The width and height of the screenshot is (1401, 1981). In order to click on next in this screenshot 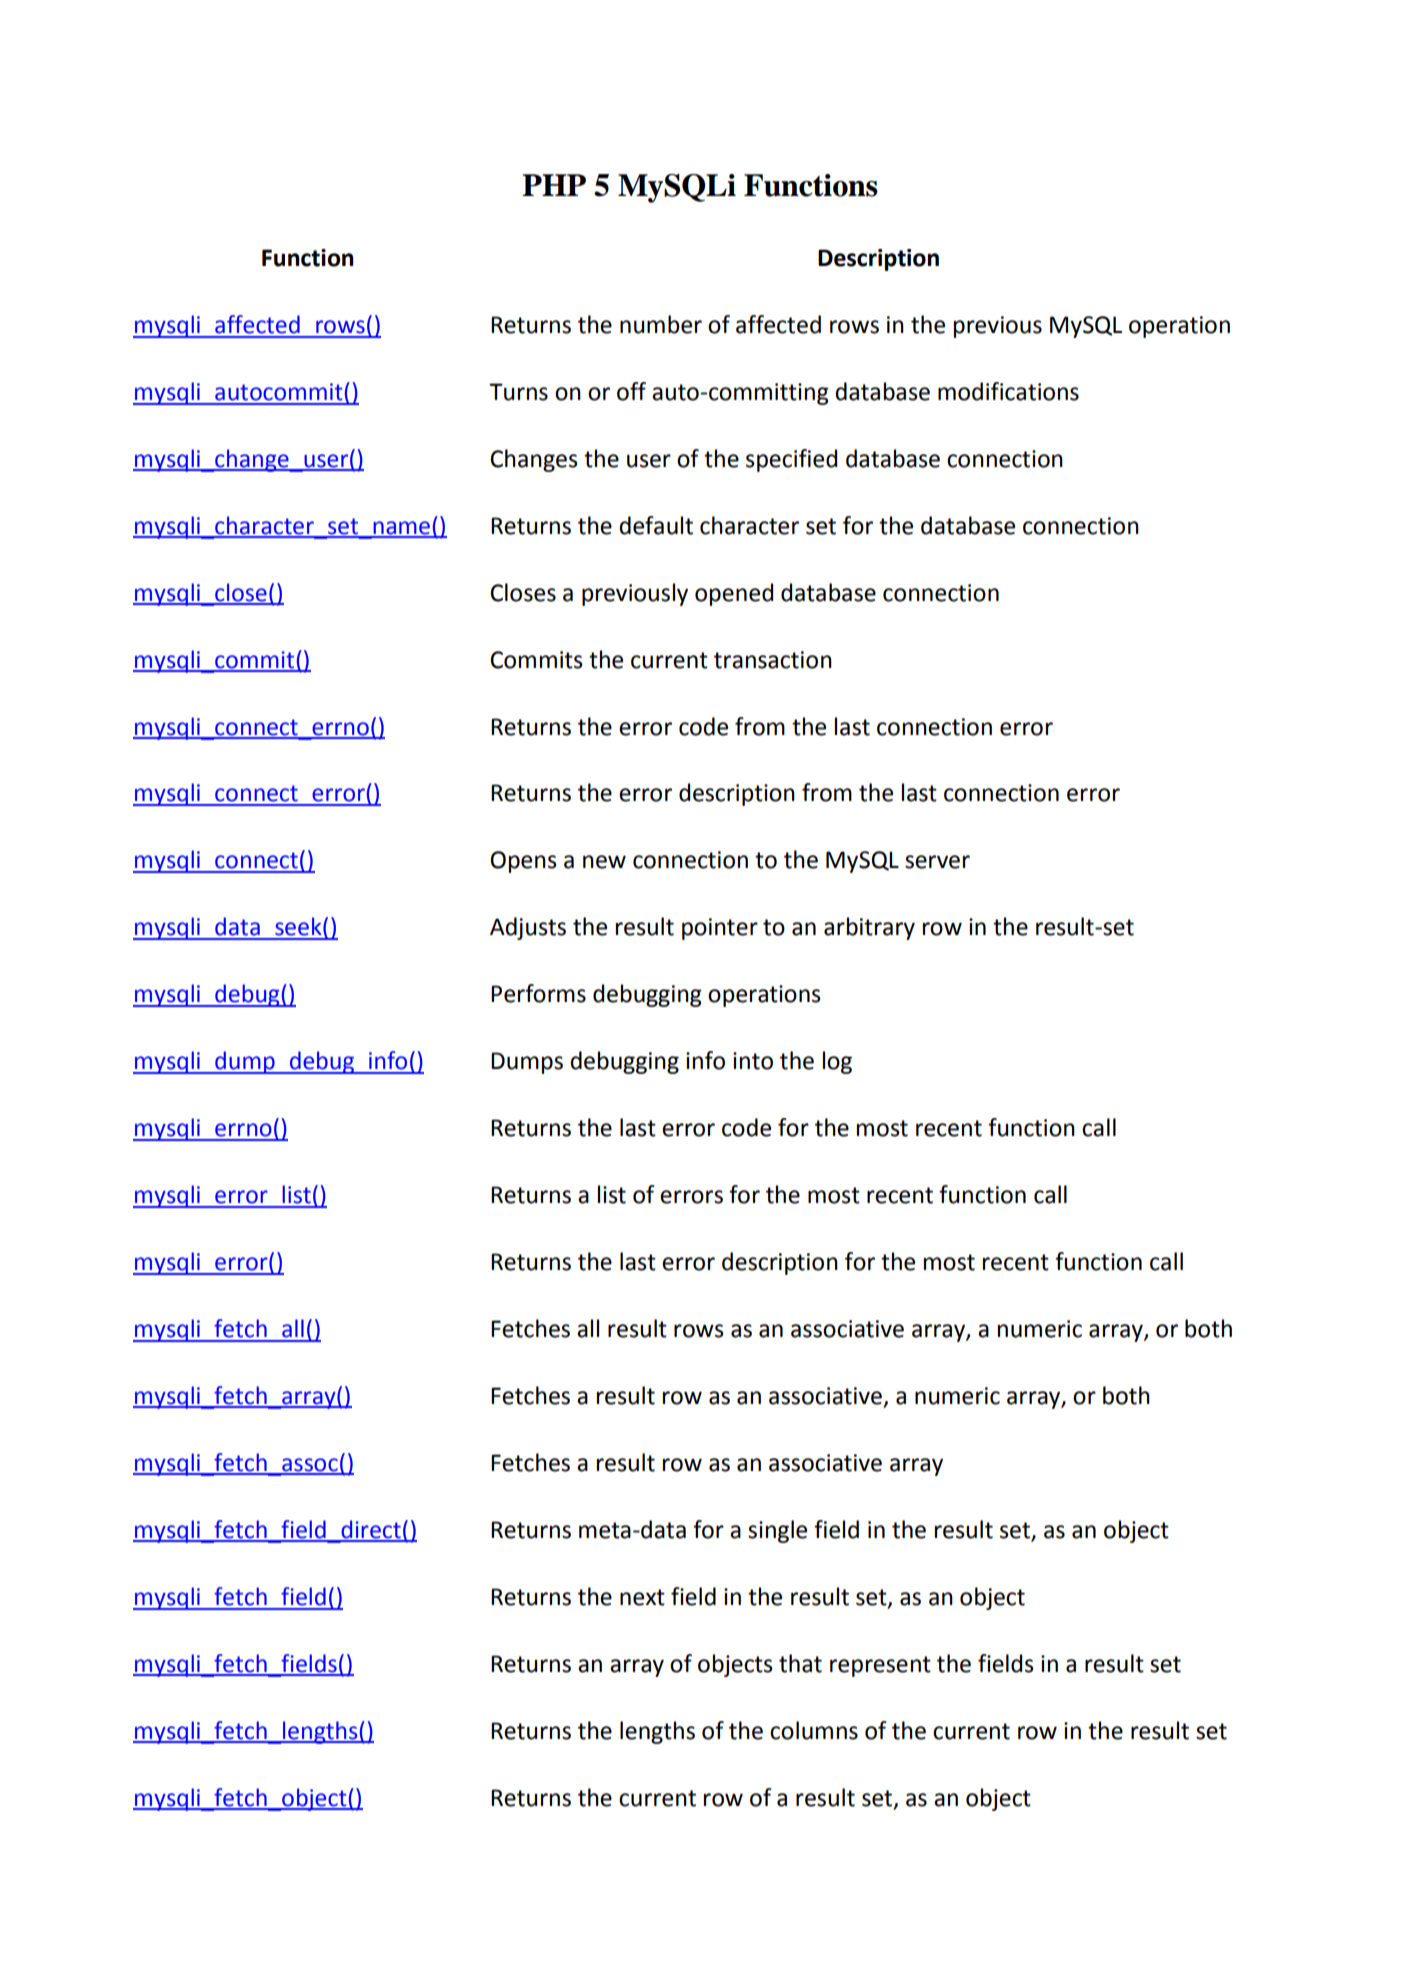, I will do `click(642, 1597)`.
